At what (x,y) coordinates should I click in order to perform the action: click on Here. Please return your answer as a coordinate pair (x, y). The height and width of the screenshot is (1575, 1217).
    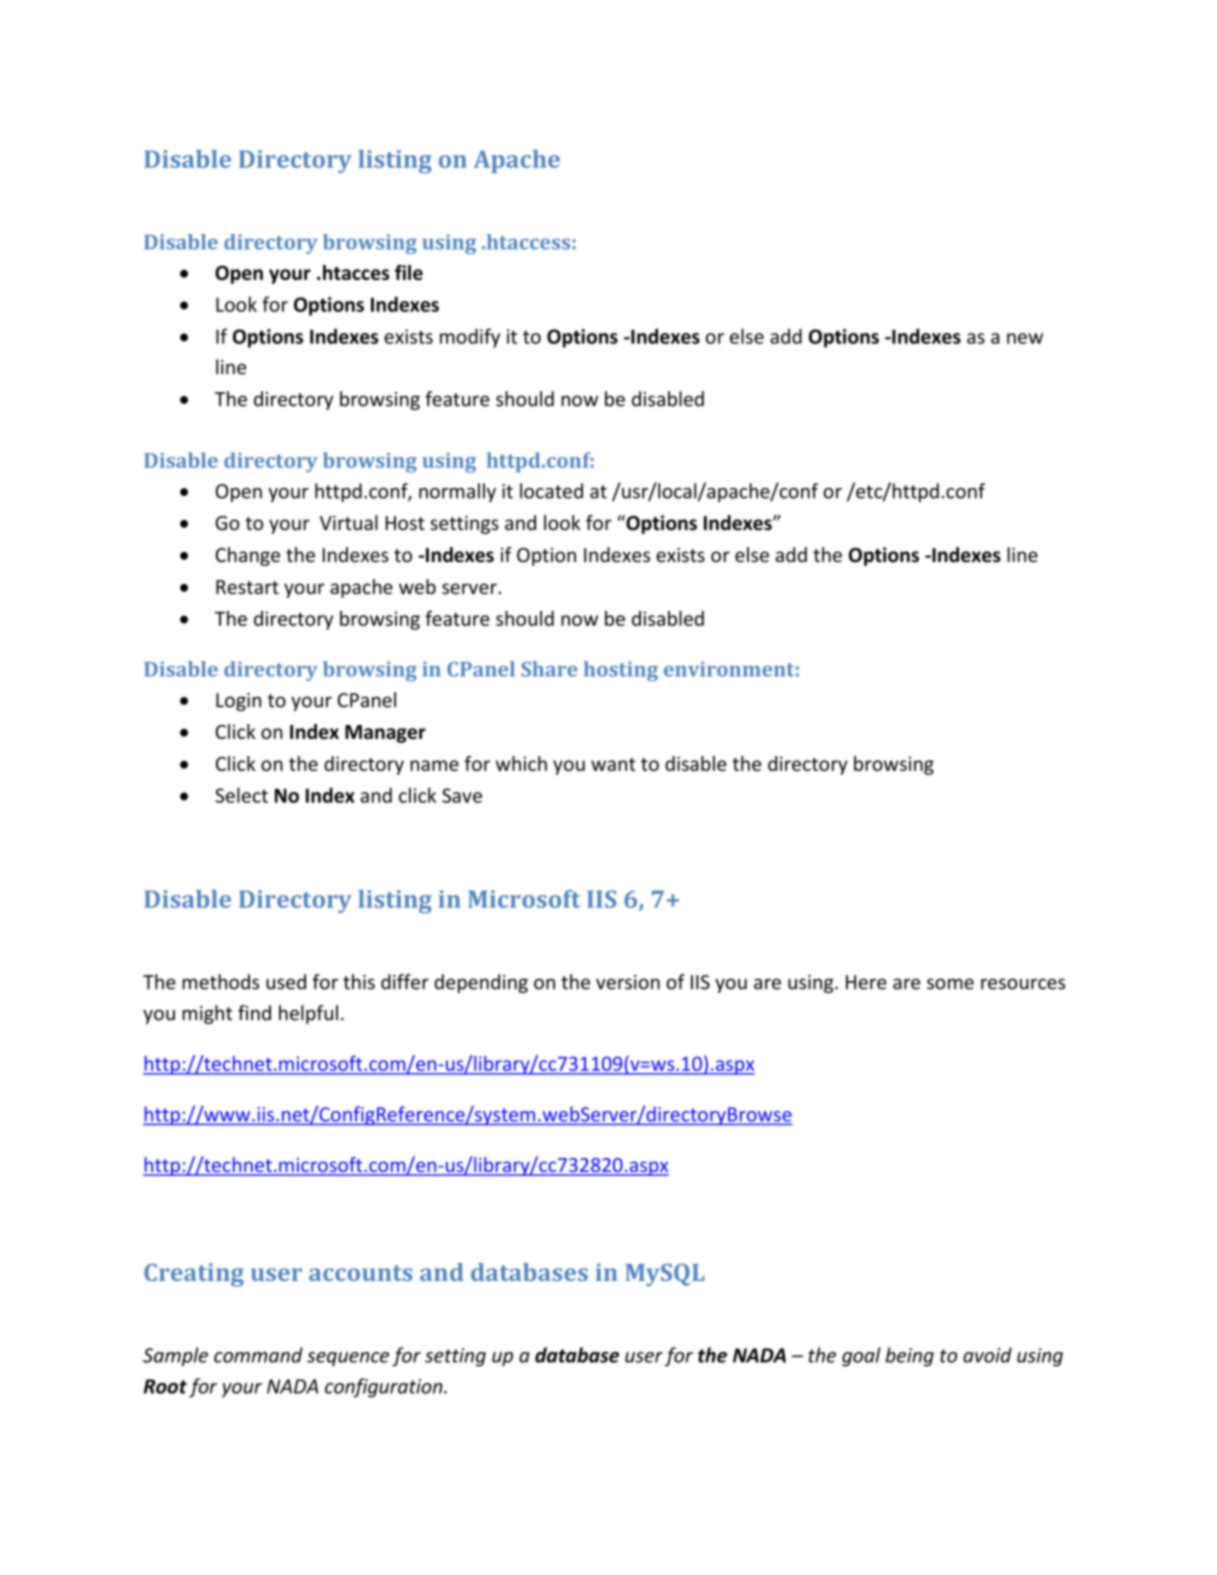
    Looking at the image, I should click on (866, 982).
